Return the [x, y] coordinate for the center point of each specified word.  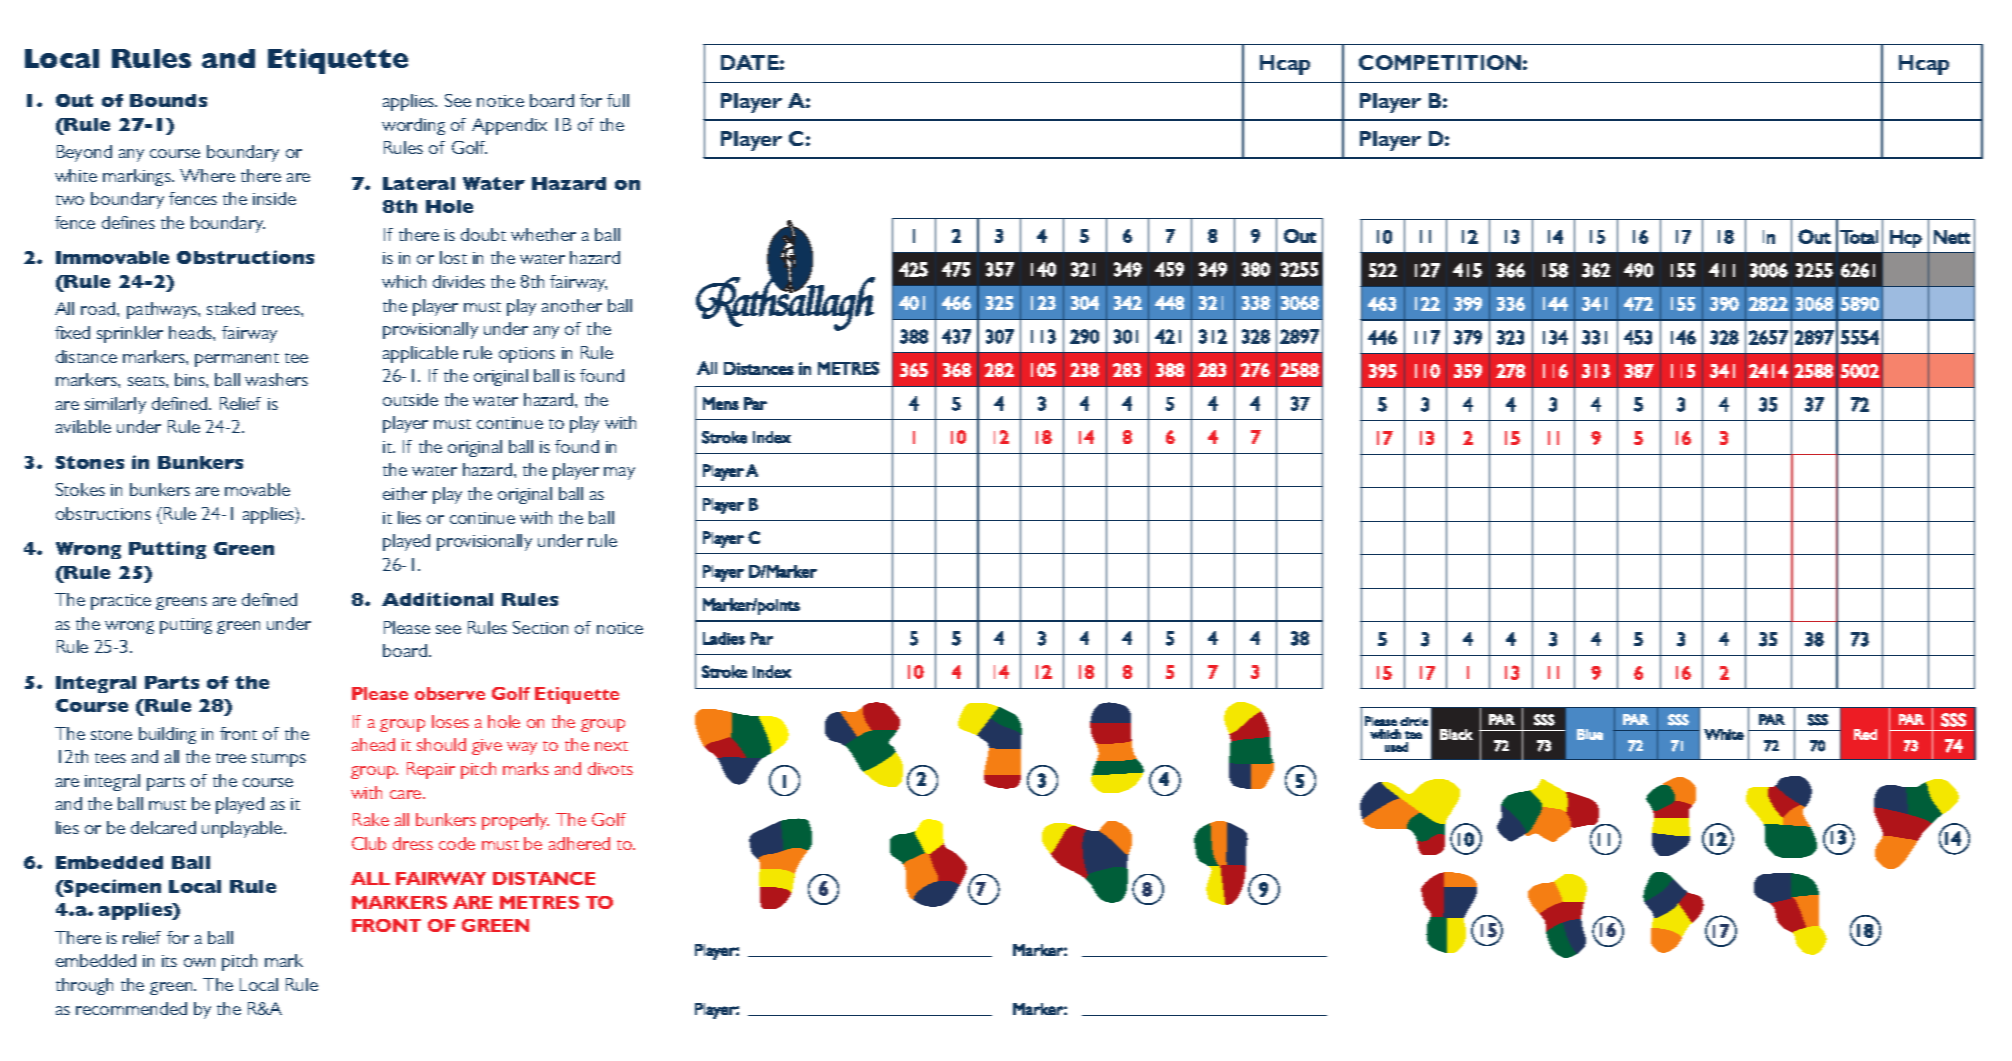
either [405, 493]
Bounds [168, 100]
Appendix [509, 126]
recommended [131, 1008]
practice [121, 602]
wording [413, 126]
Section [540, 627]
